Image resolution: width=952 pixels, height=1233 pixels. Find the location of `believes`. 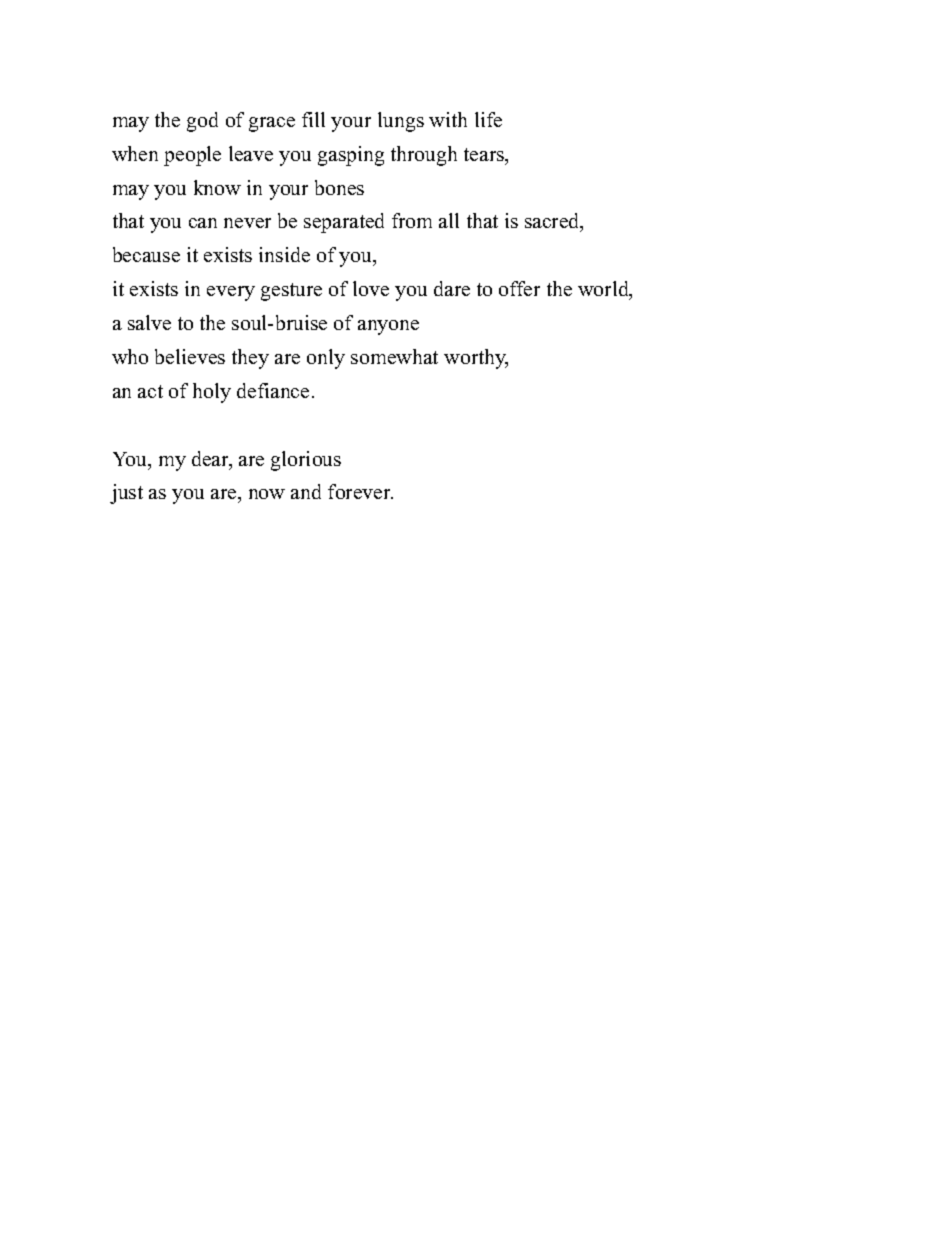

believes is located at coordinates (190, 356).
